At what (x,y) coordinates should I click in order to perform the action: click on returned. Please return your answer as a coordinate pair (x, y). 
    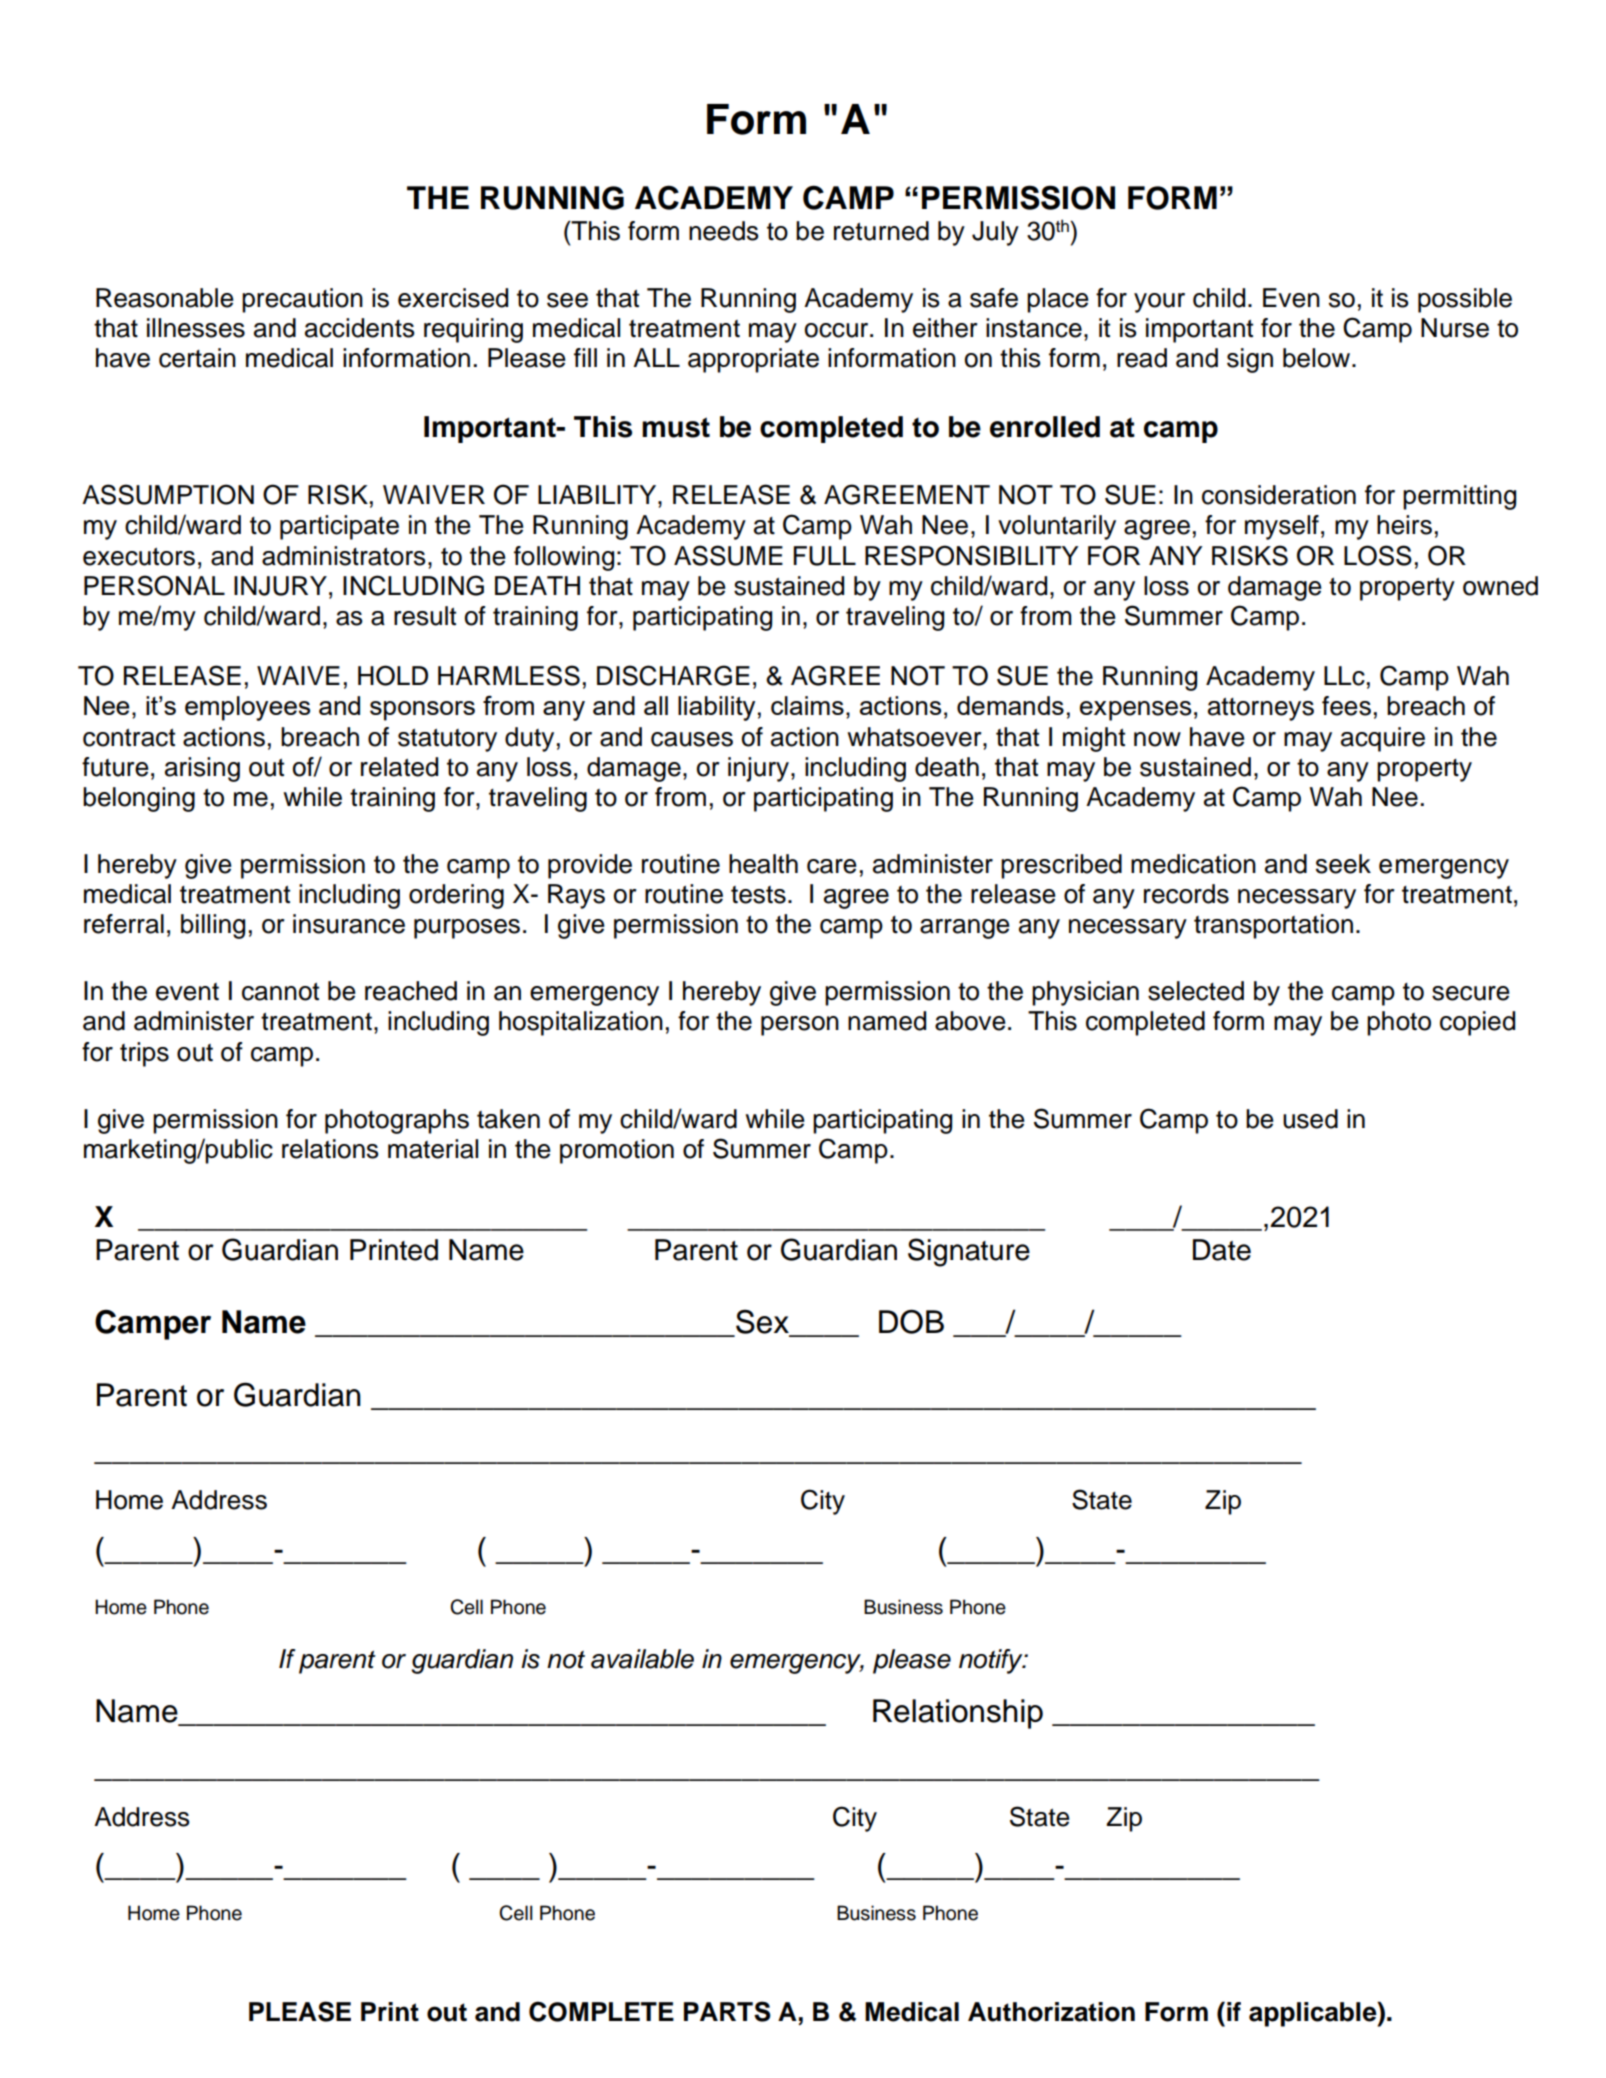
    Looking at the image, I should click on (881, 231).
